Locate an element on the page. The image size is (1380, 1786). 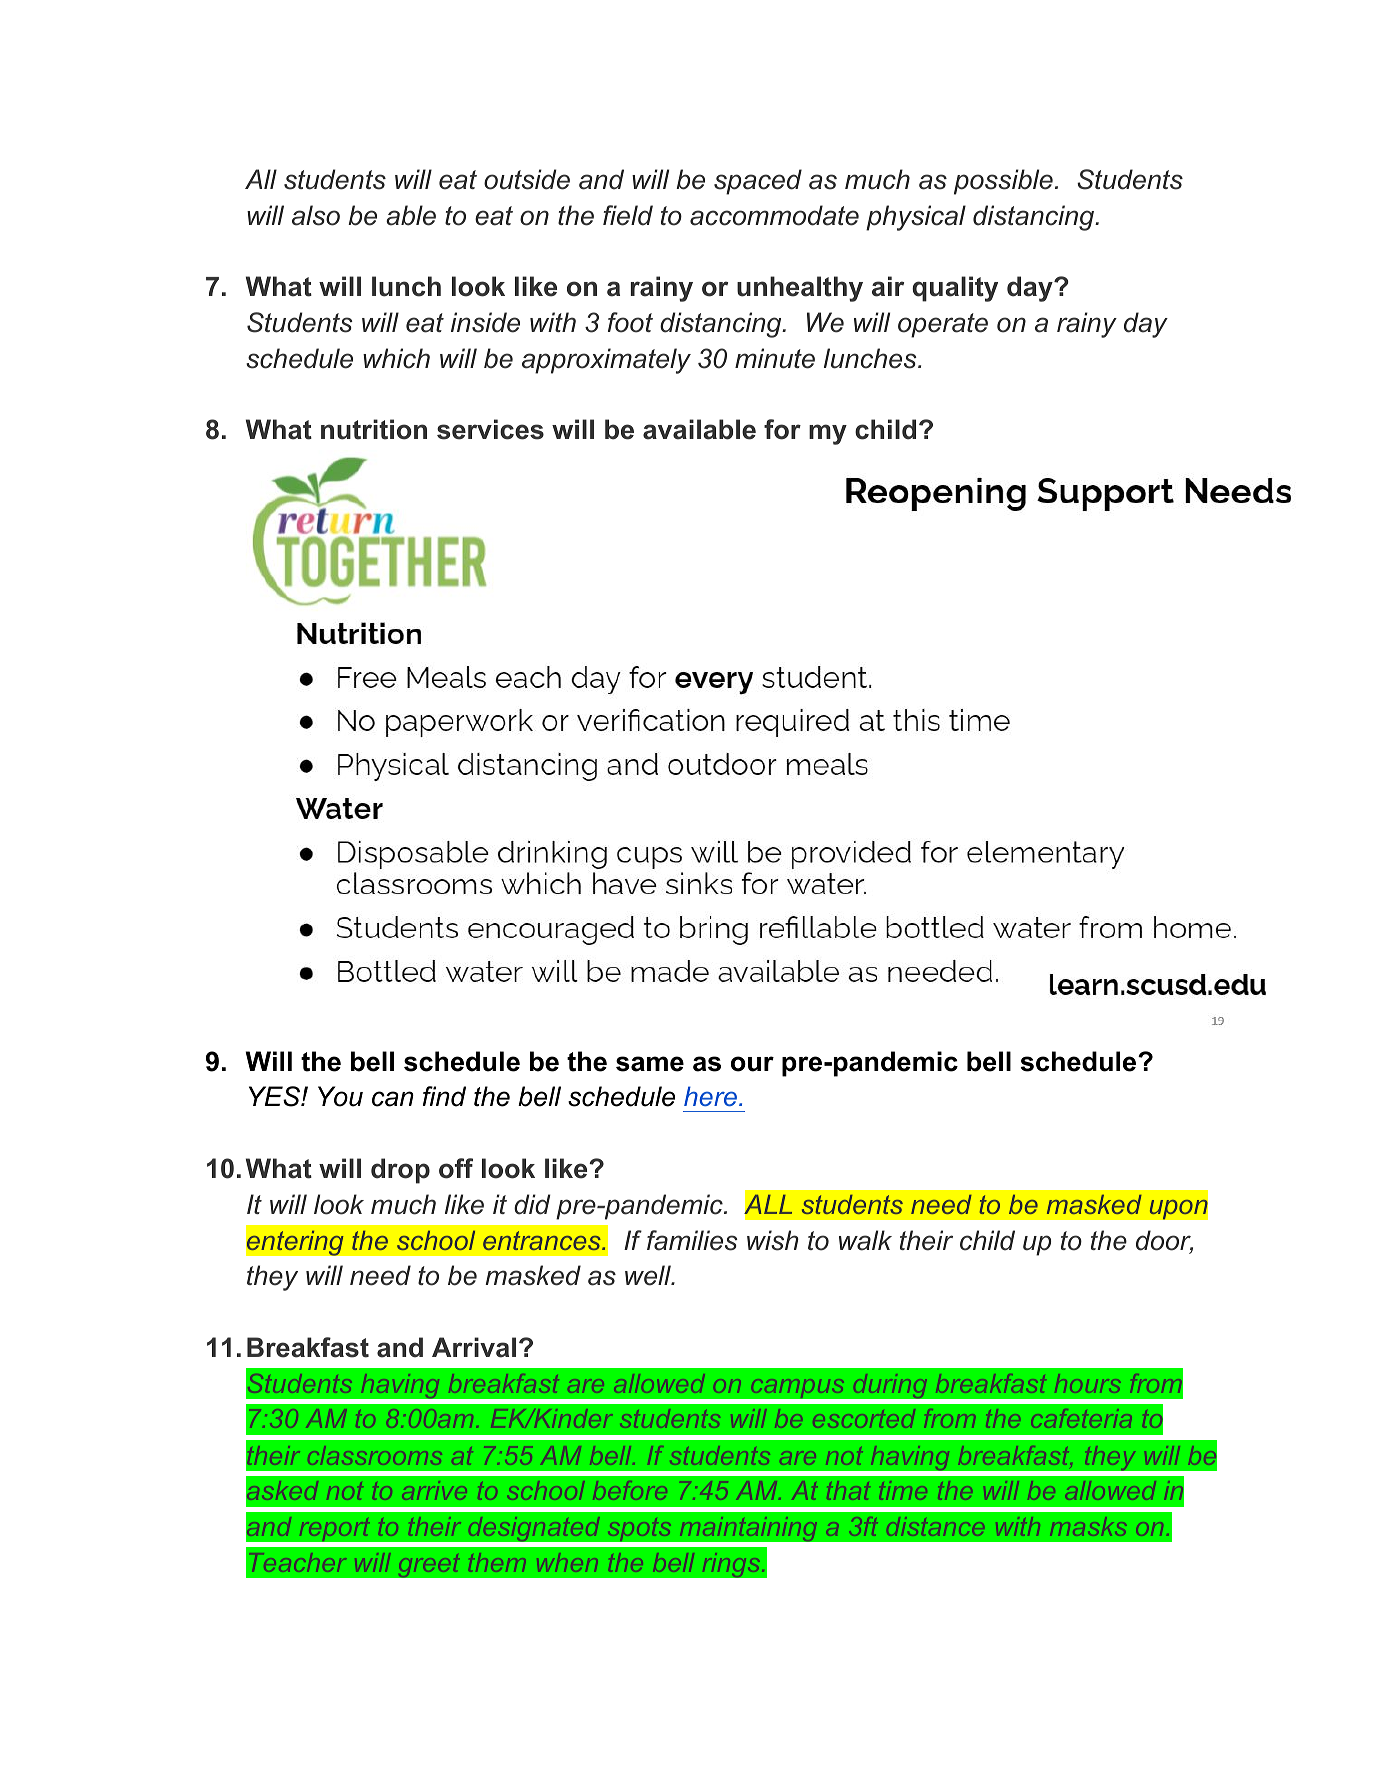
accommodate is located at coordinates (774, 215).
